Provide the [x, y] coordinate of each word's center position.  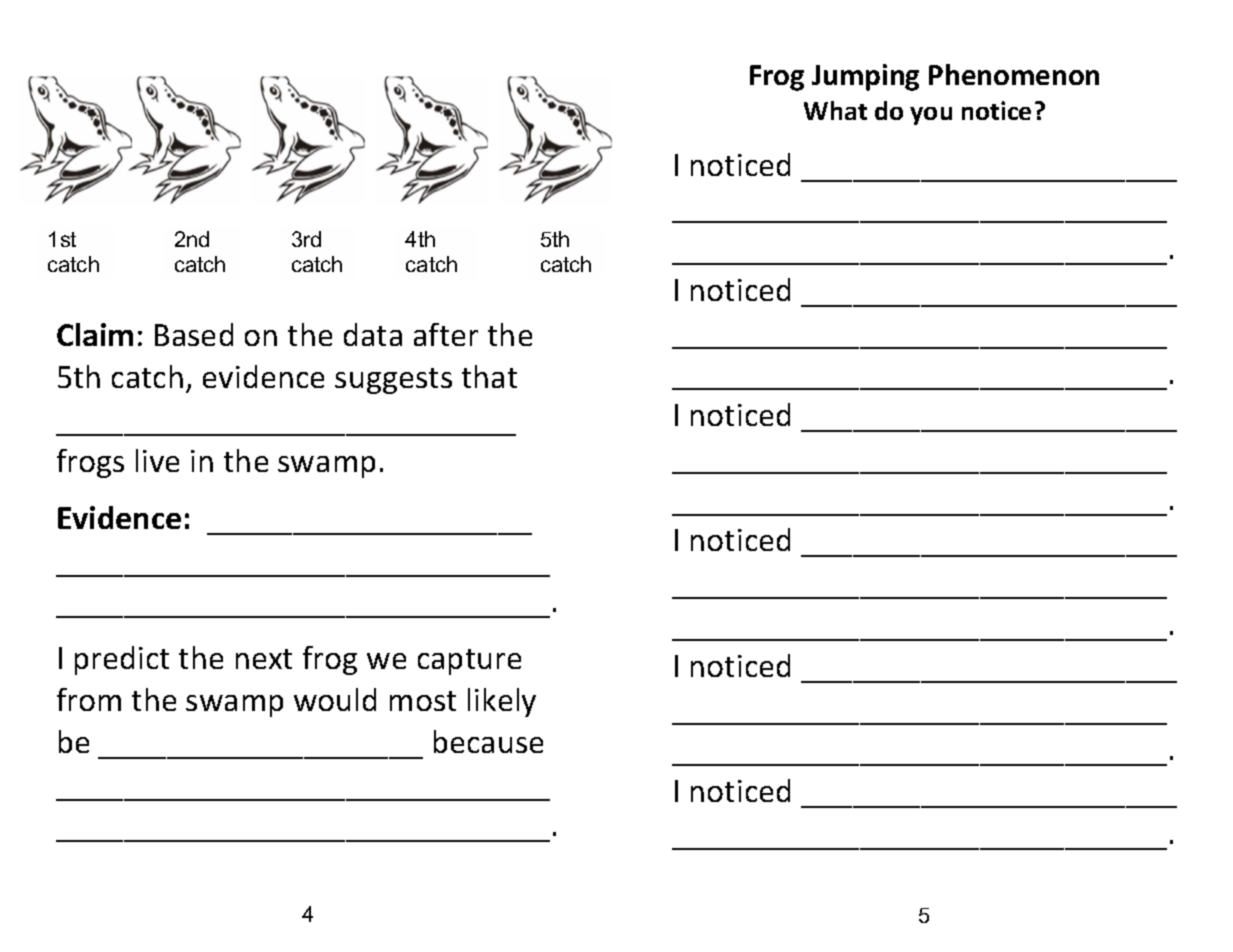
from [89, 699]
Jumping [865, 77]
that [489, 376]
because [488, 741]
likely [502, 702]
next [264, 659]
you [931, 116]
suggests [393, 381]
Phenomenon [1014, 74]
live [157, 460]
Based [194, 334]
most [423, 701]
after [446, 334]
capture [469, 662]
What [835, 110]
